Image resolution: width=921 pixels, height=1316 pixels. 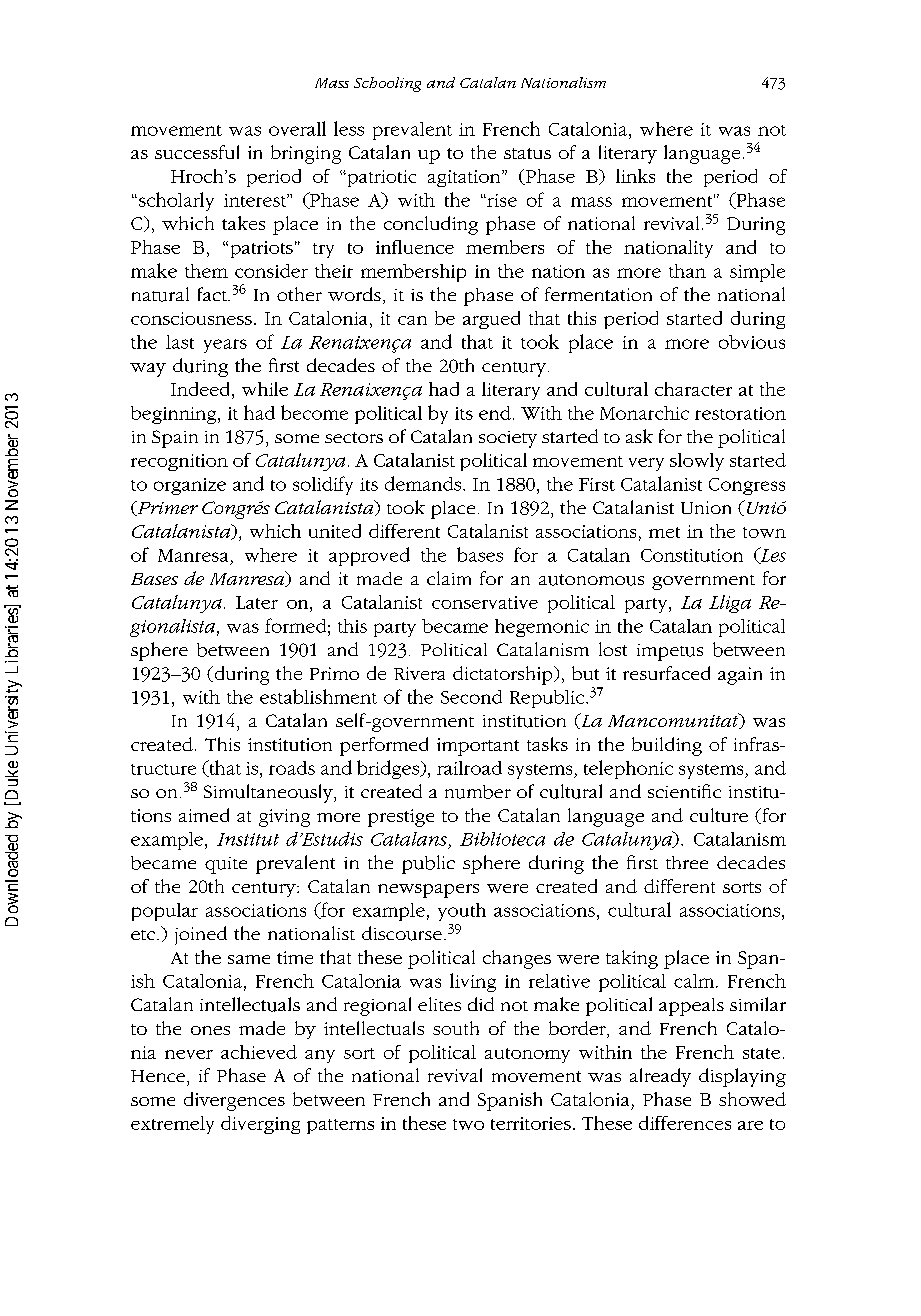 I want to click on conservative, so click(x=485, y=602).
